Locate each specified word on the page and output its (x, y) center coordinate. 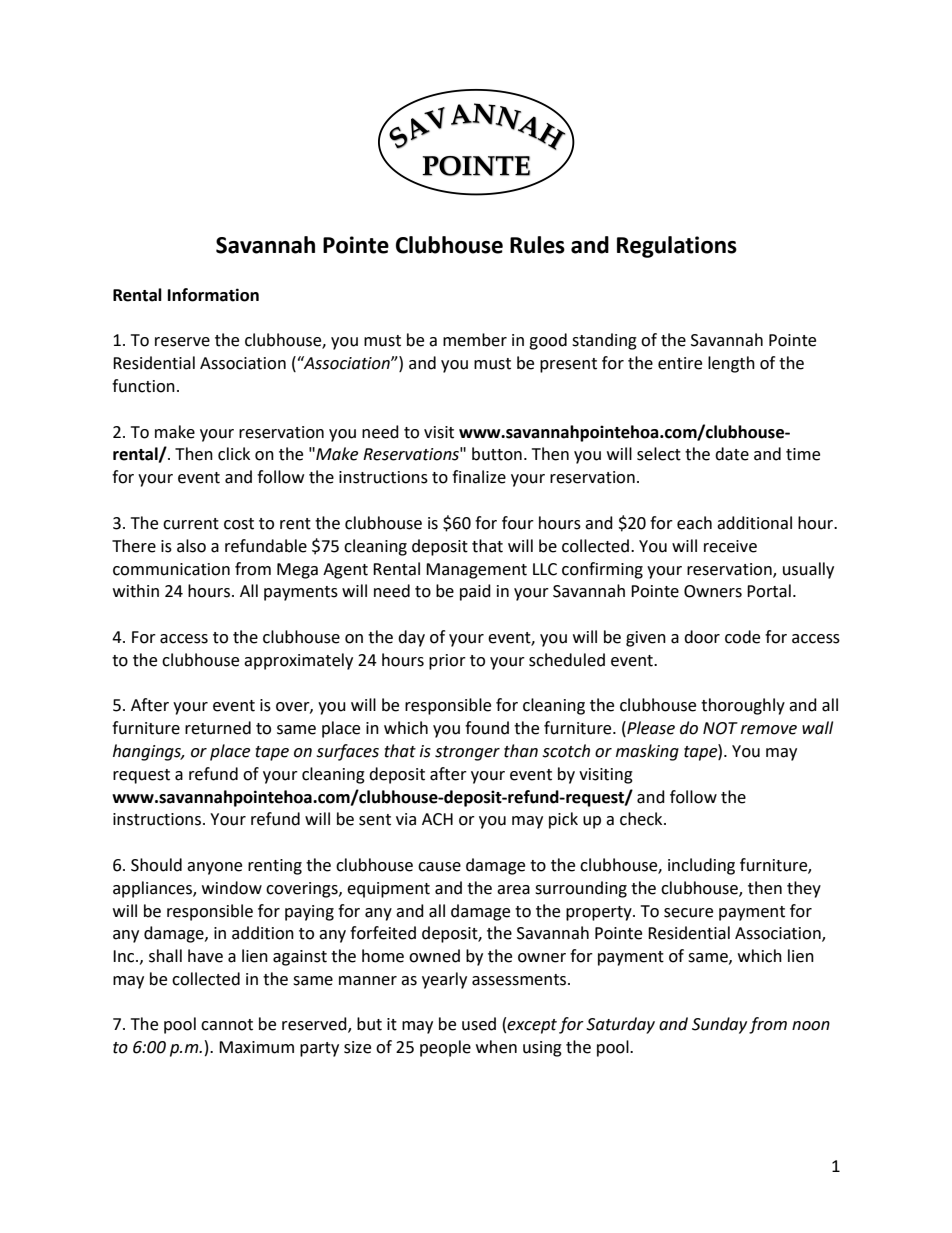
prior (447, 662)
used (479, 1024)
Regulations (677, 247)
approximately (298, 661)
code (742, 637)
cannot (227, 1025)
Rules (537, 245)
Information (213, 295)
